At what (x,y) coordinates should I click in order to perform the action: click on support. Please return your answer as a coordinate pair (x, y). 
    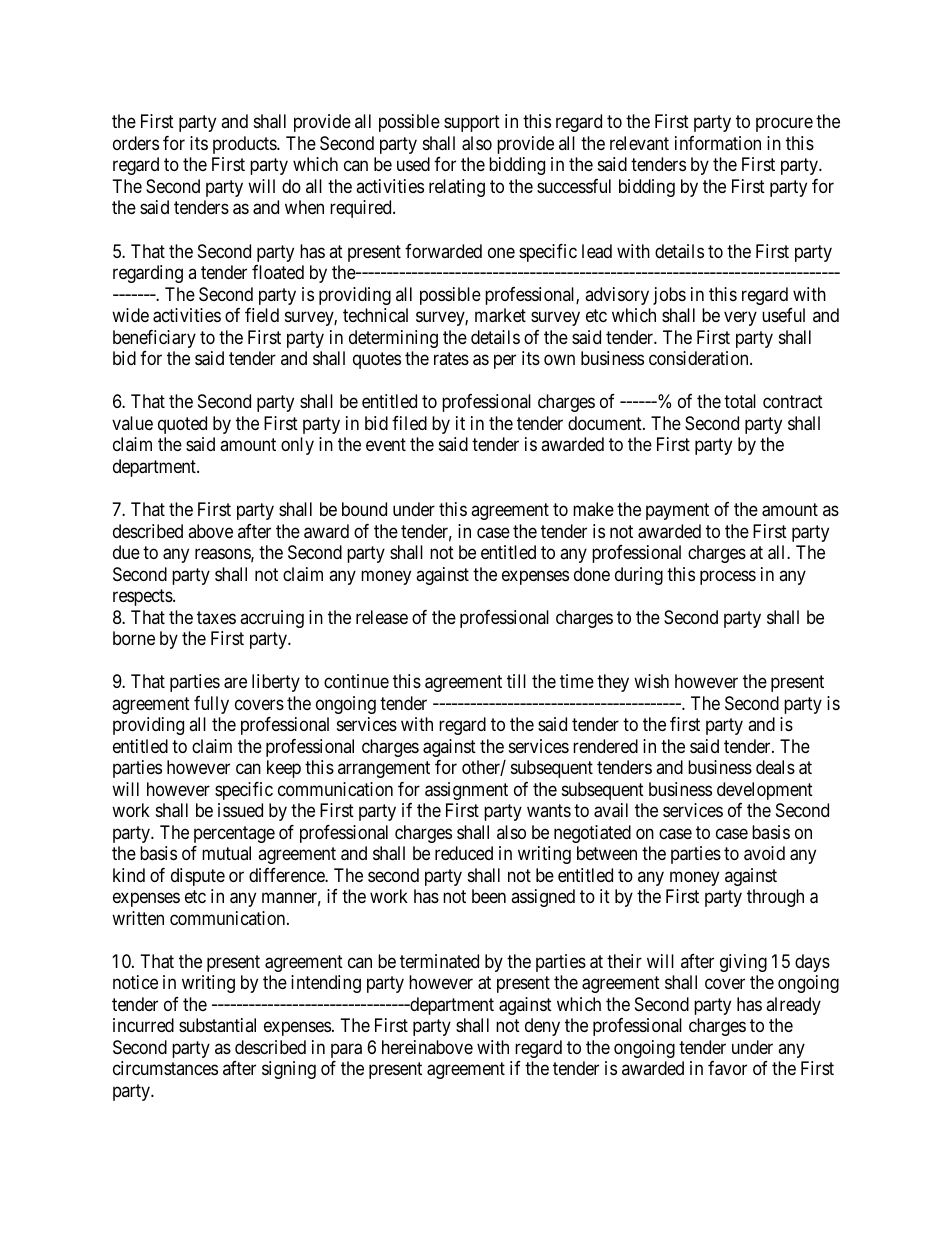
    Looking at the image, I should click on (472, 124).
